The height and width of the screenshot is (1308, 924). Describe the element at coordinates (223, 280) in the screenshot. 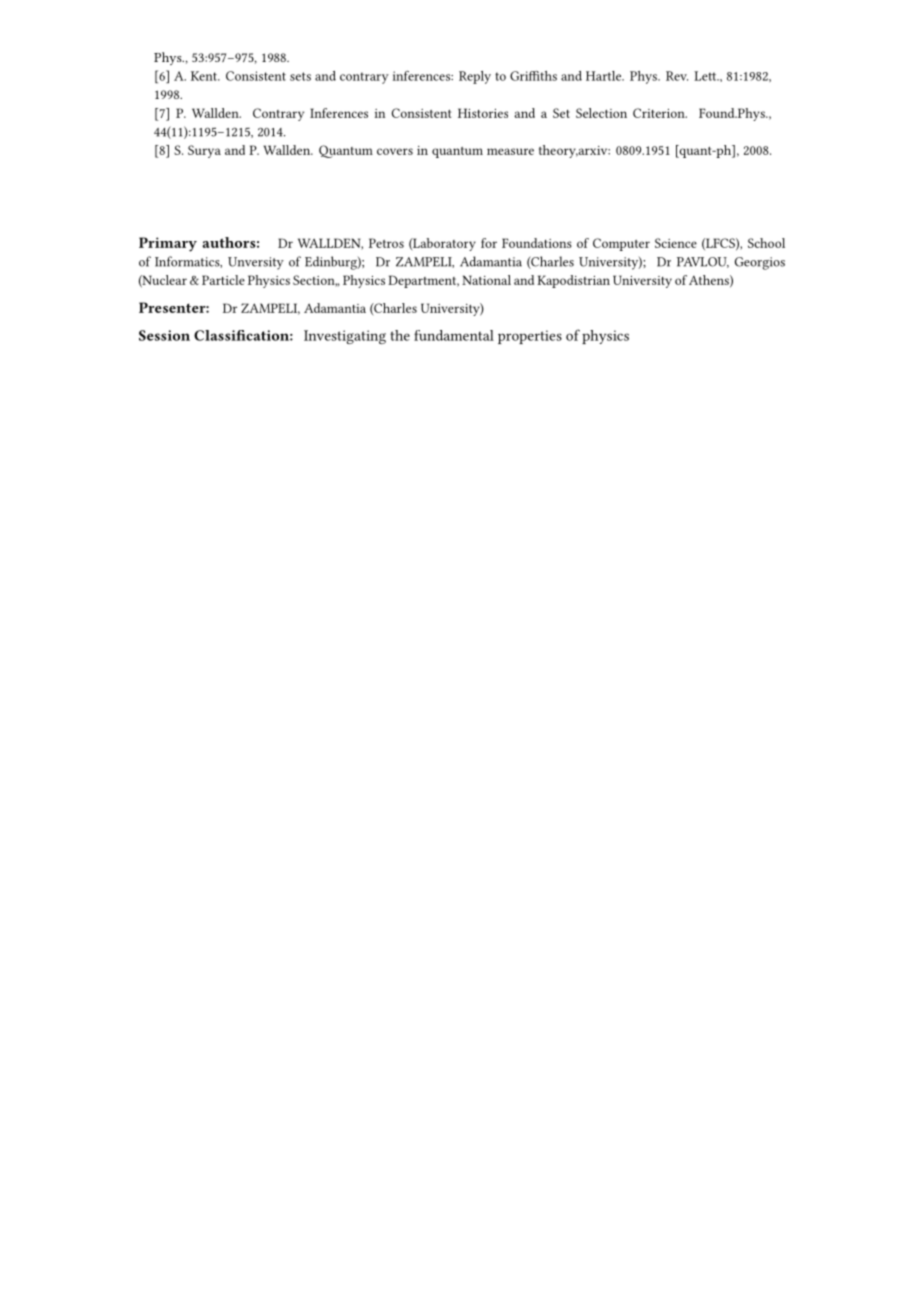

I see `Particle` at that location.
